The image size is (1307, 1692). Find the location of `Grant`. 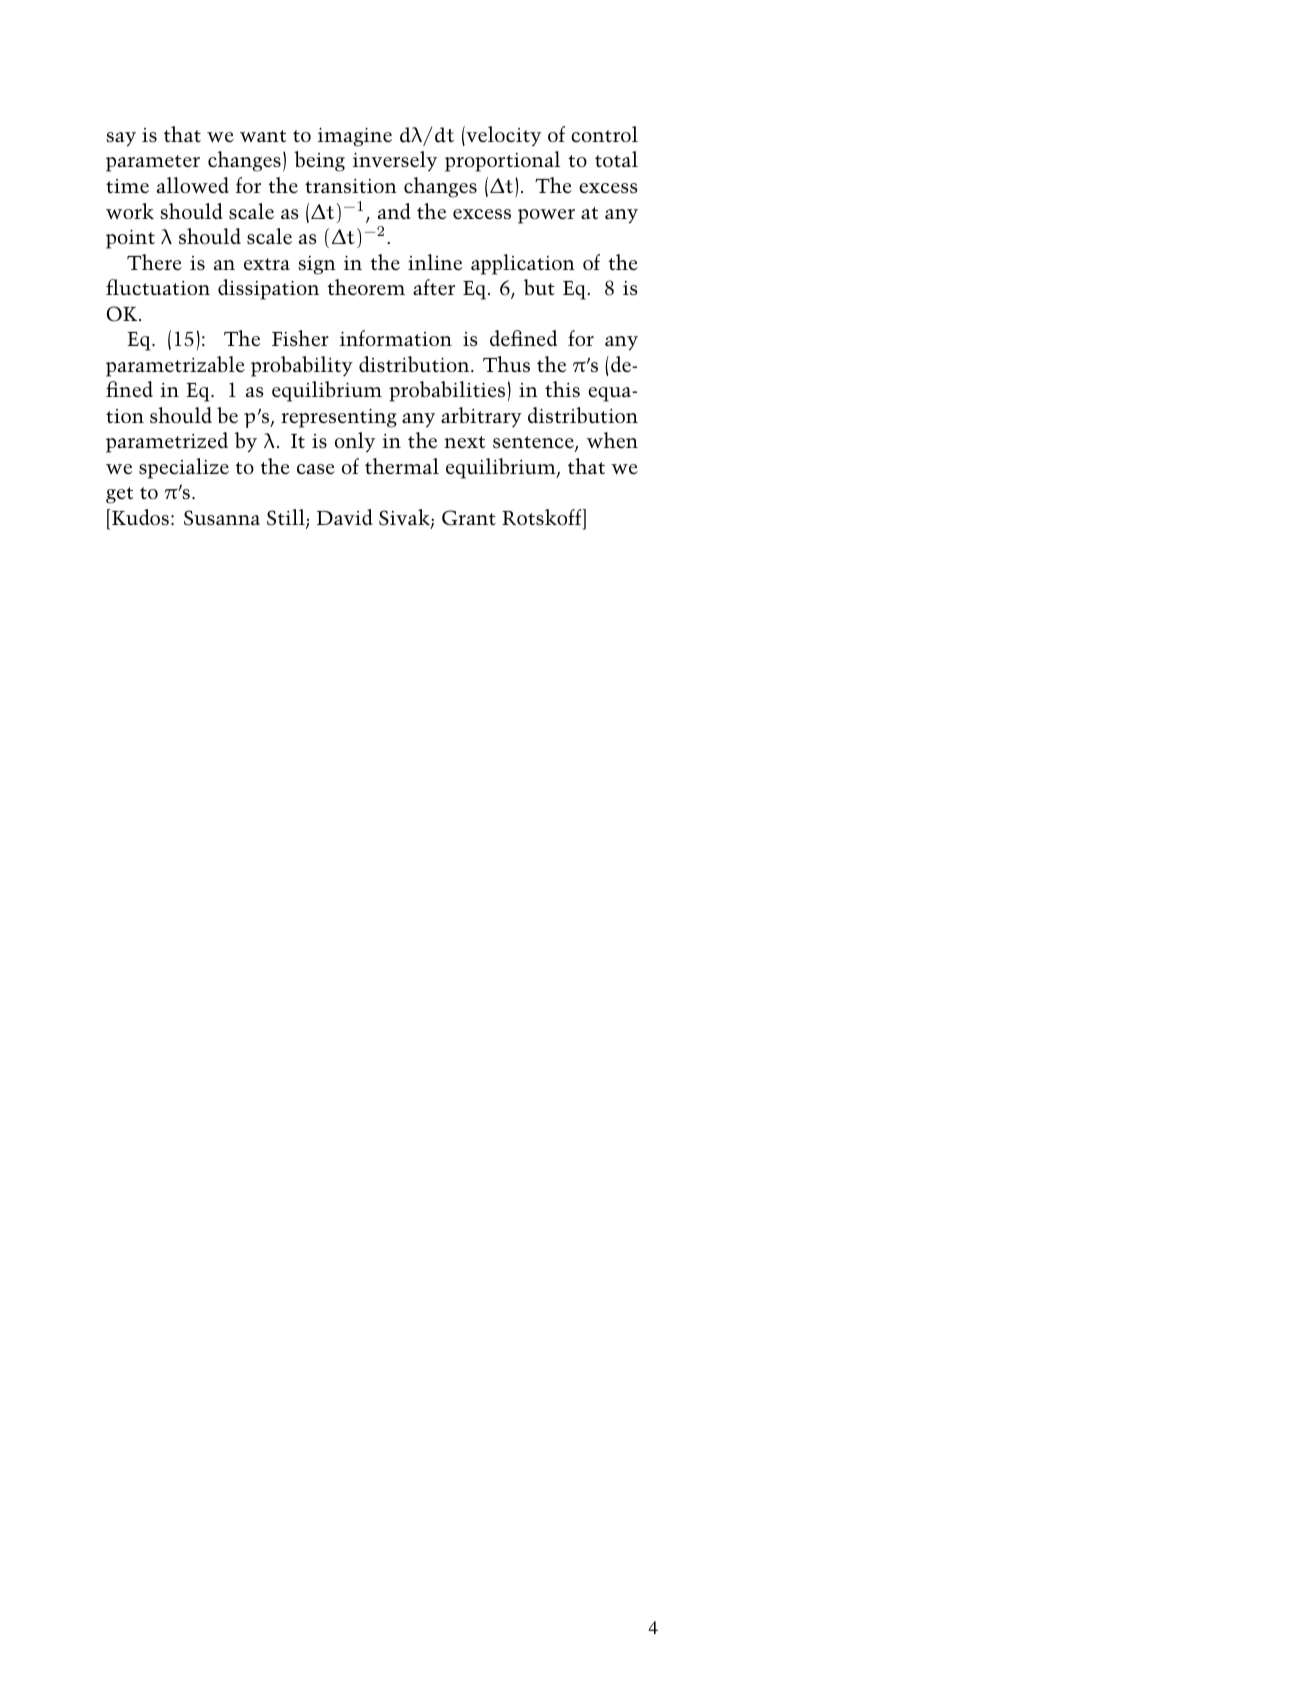

Grant is located at coordinates (469, 518).
